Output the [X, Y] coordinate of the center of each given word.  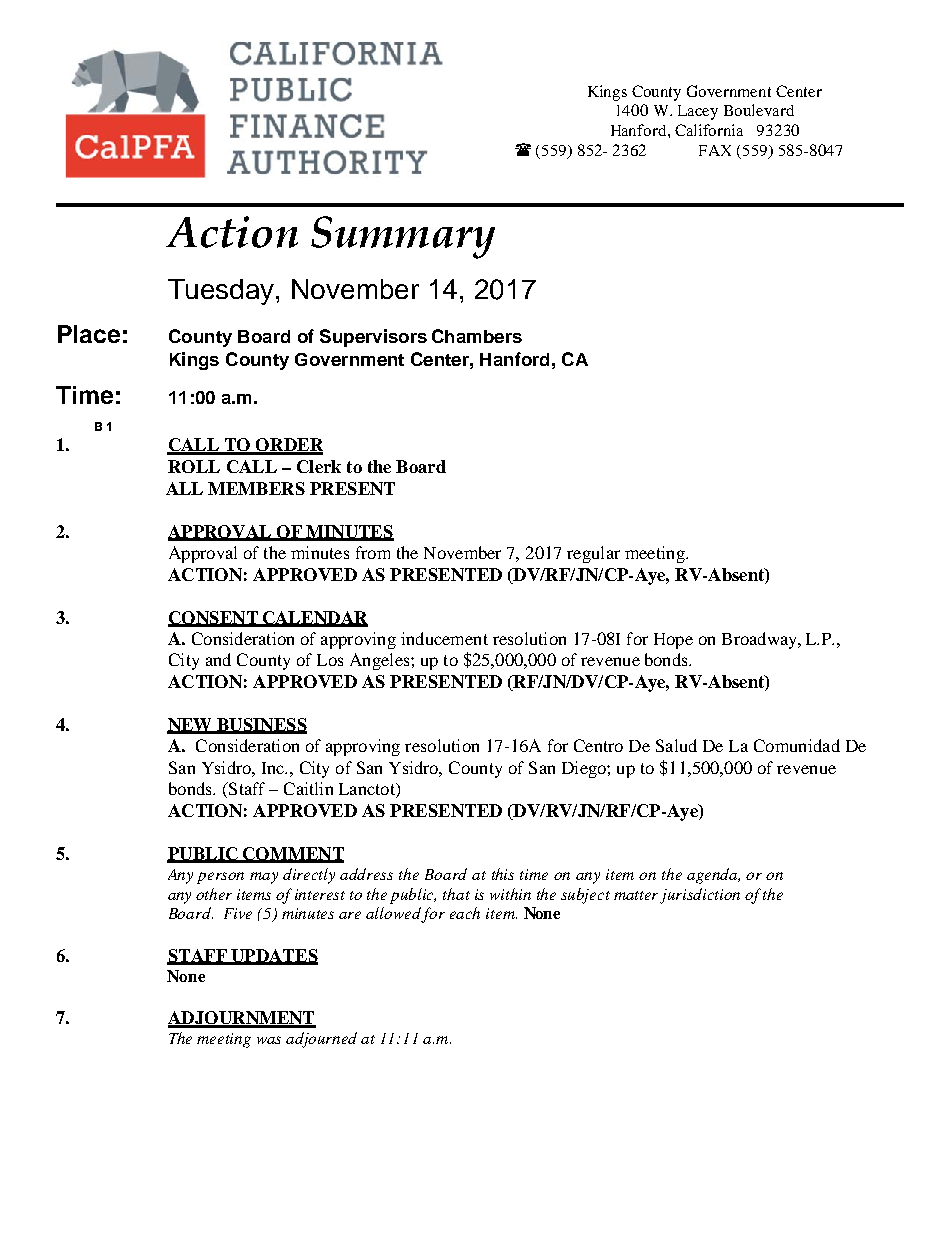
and [218, 659]
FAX [715, 150]
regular [593, 554]
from [373, 552]
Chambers [477, 336]
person [220, 878]
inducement [444, 638]
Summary [403, 237]
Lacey [698, 112]
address [366, 874]
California [709, 130]
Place [89, 334]
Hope [673, 641]
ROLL [194, 466]
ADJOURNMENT [242, 1019]
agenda [713, 876]
